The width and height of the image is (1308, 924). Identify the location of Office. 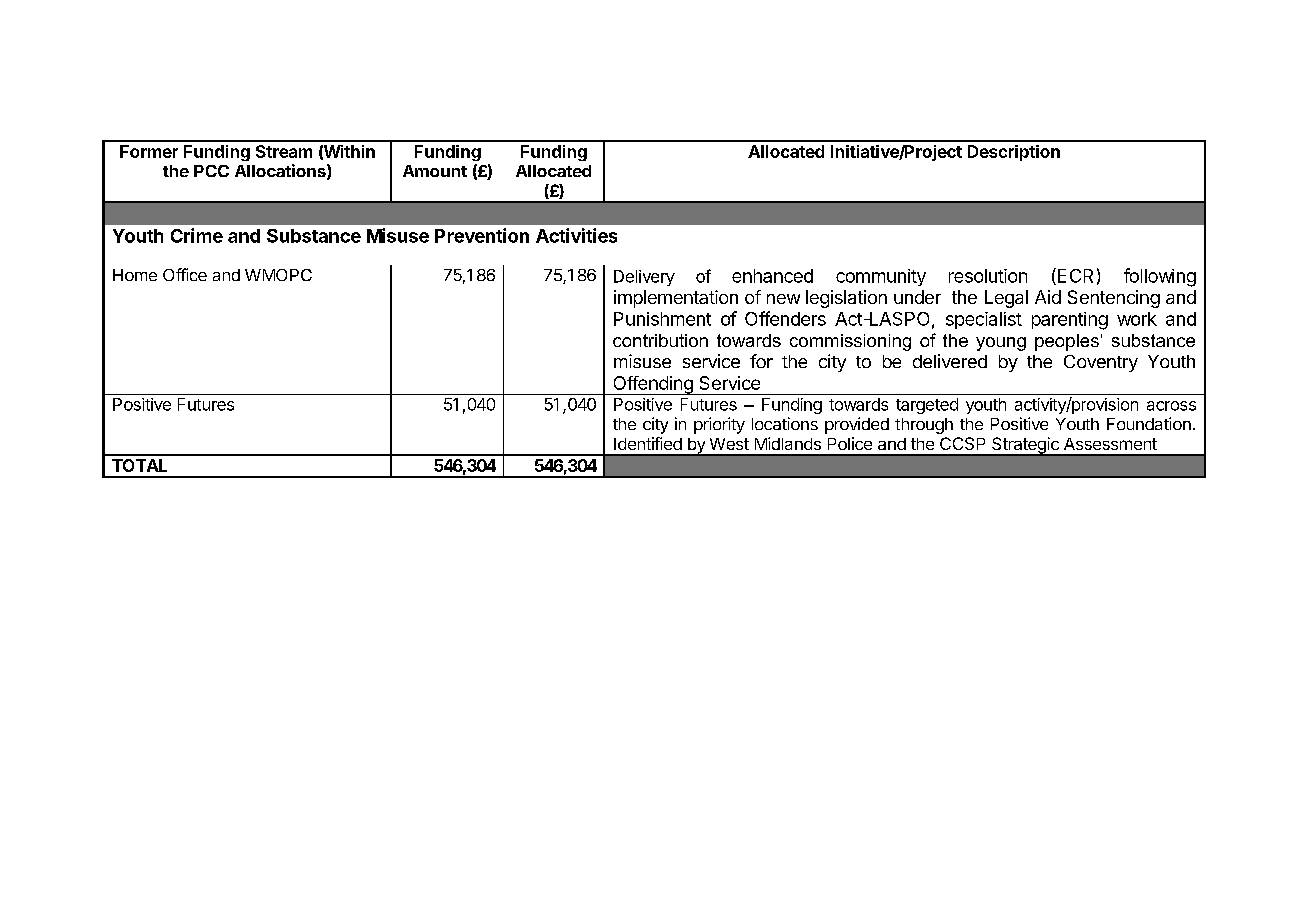
(185, 274).
